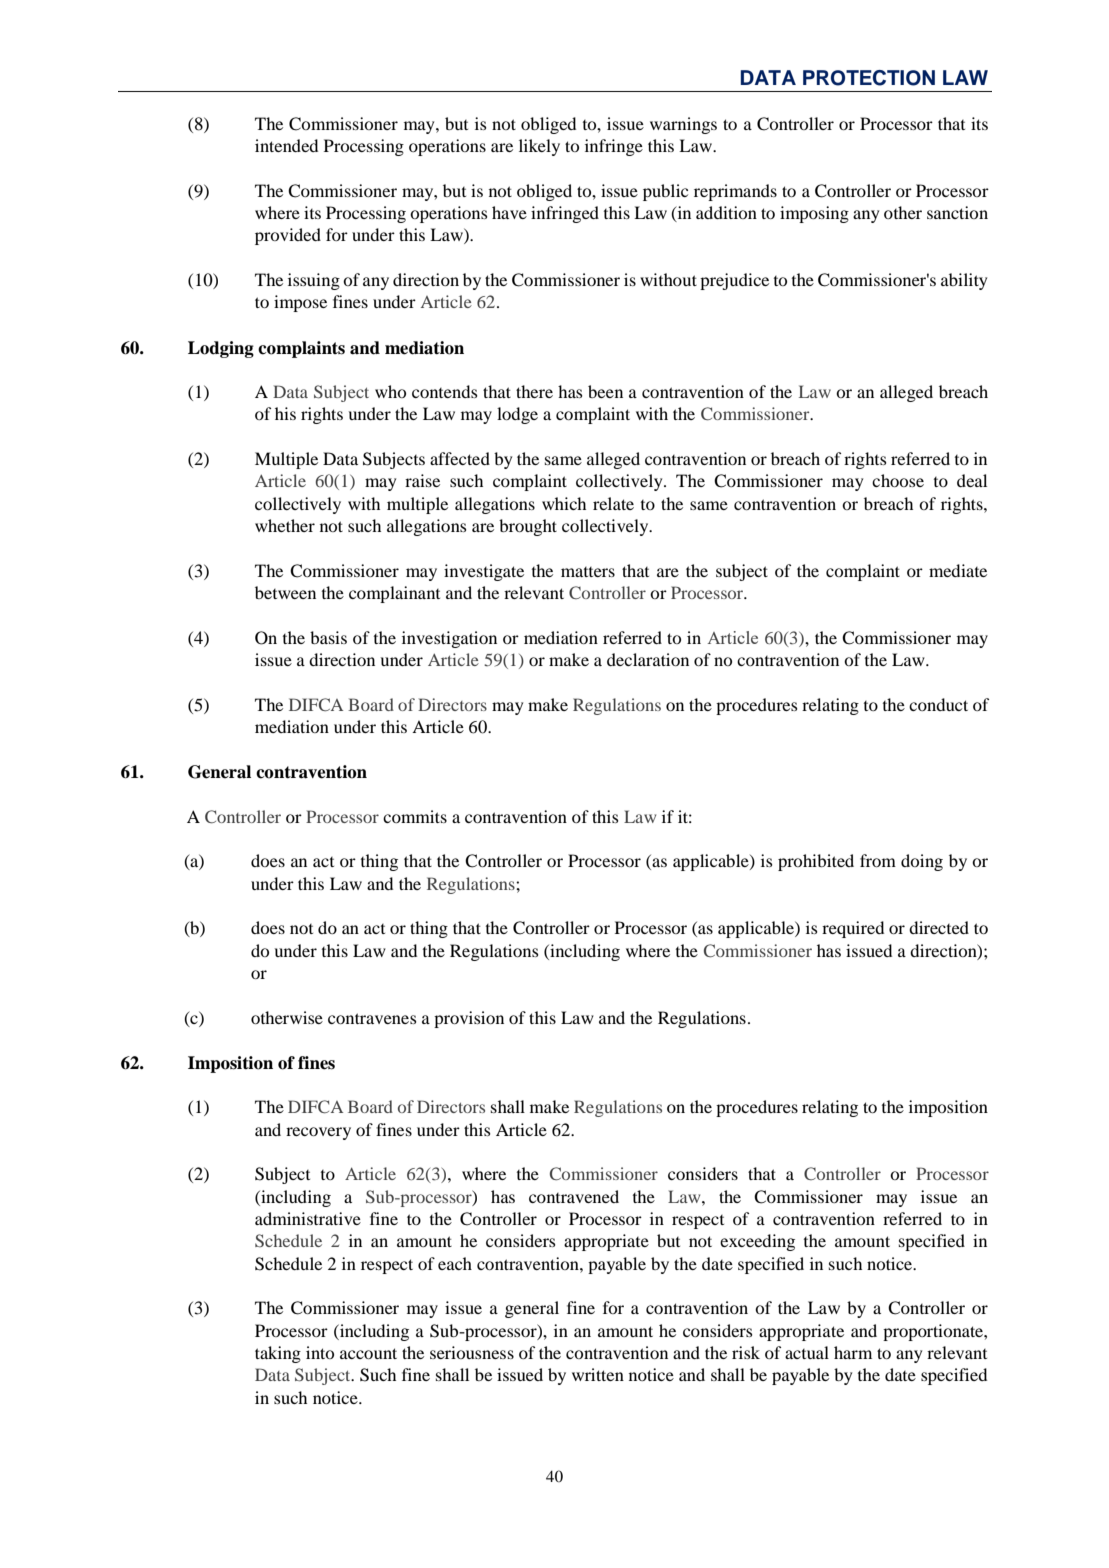 The image size is (1109, 1568). Describe the element at coordinates (938, 704) in the image. I see `conduct` at that location.
